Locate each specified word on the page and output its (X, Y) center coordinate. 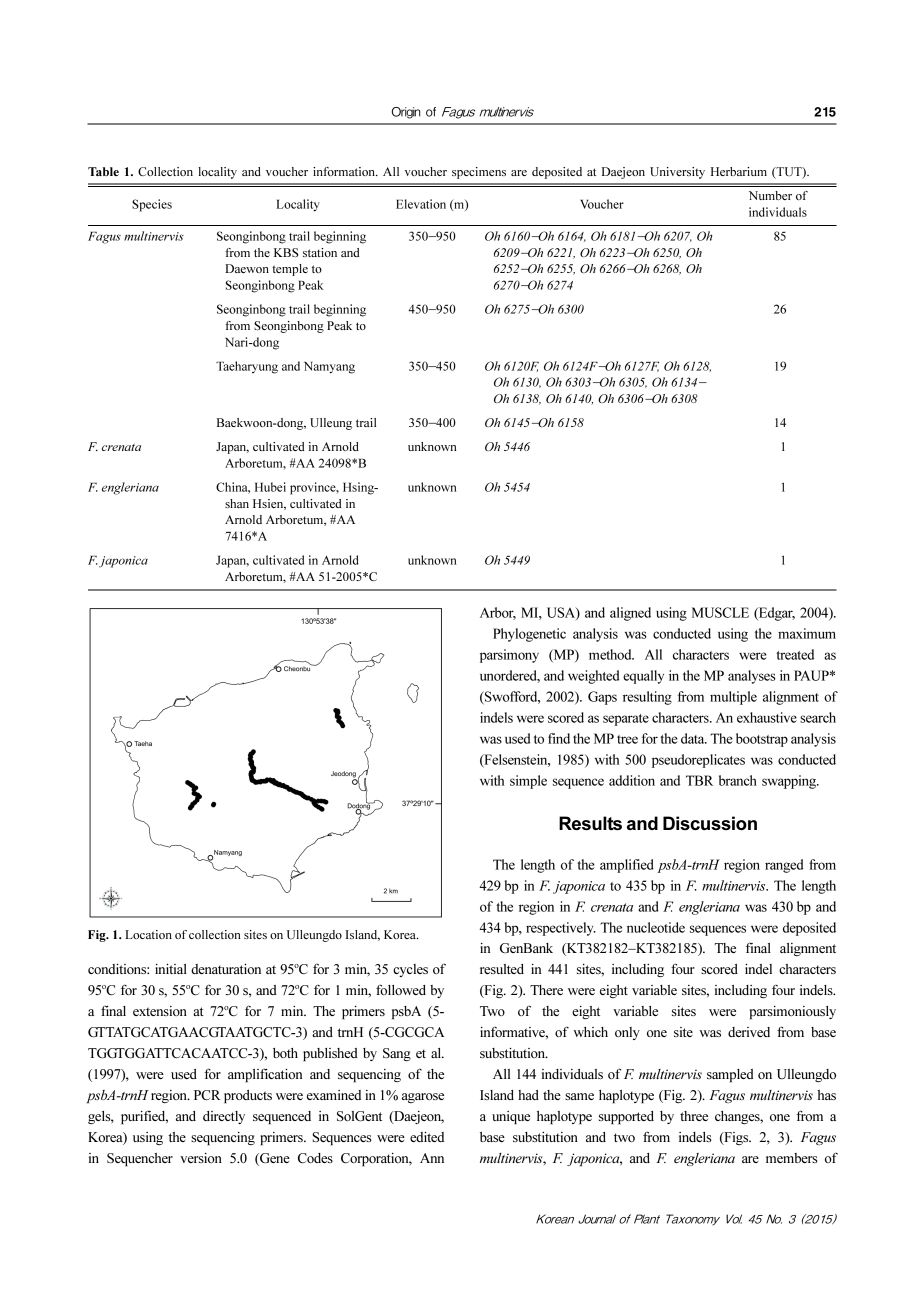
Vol (734, 1219)
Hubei (270, 487)
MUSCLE (720, 612)
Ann (432, 1158)
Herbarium (739, 171)
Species (152, 205)
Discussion (710, 823)
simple (528, 782)
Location (148, 934)
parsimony (509, 656)
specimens (479, 173)
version (201, 1158)
